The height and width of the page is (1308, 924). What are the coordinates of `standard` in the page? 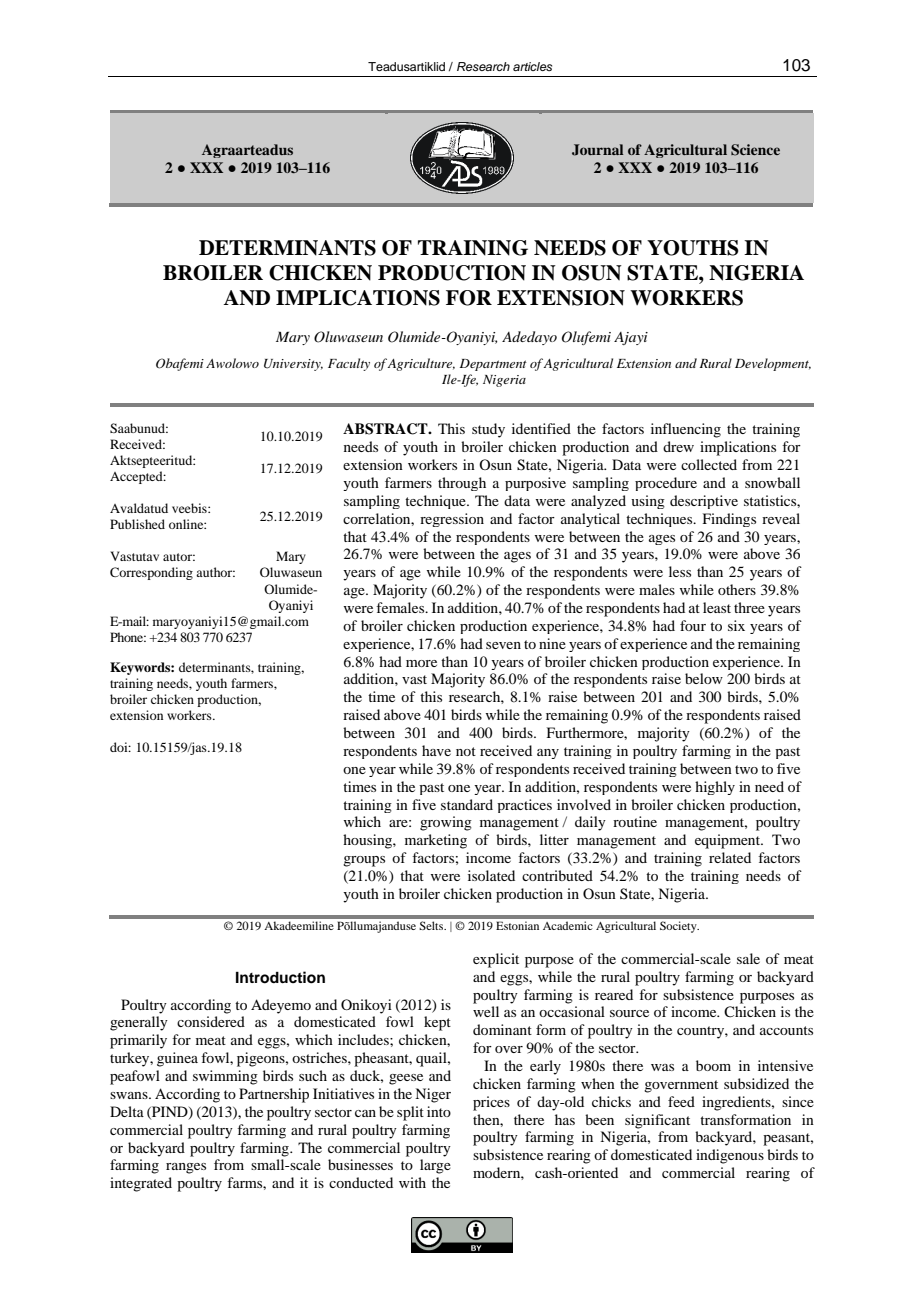 It's located at (467, 804).
